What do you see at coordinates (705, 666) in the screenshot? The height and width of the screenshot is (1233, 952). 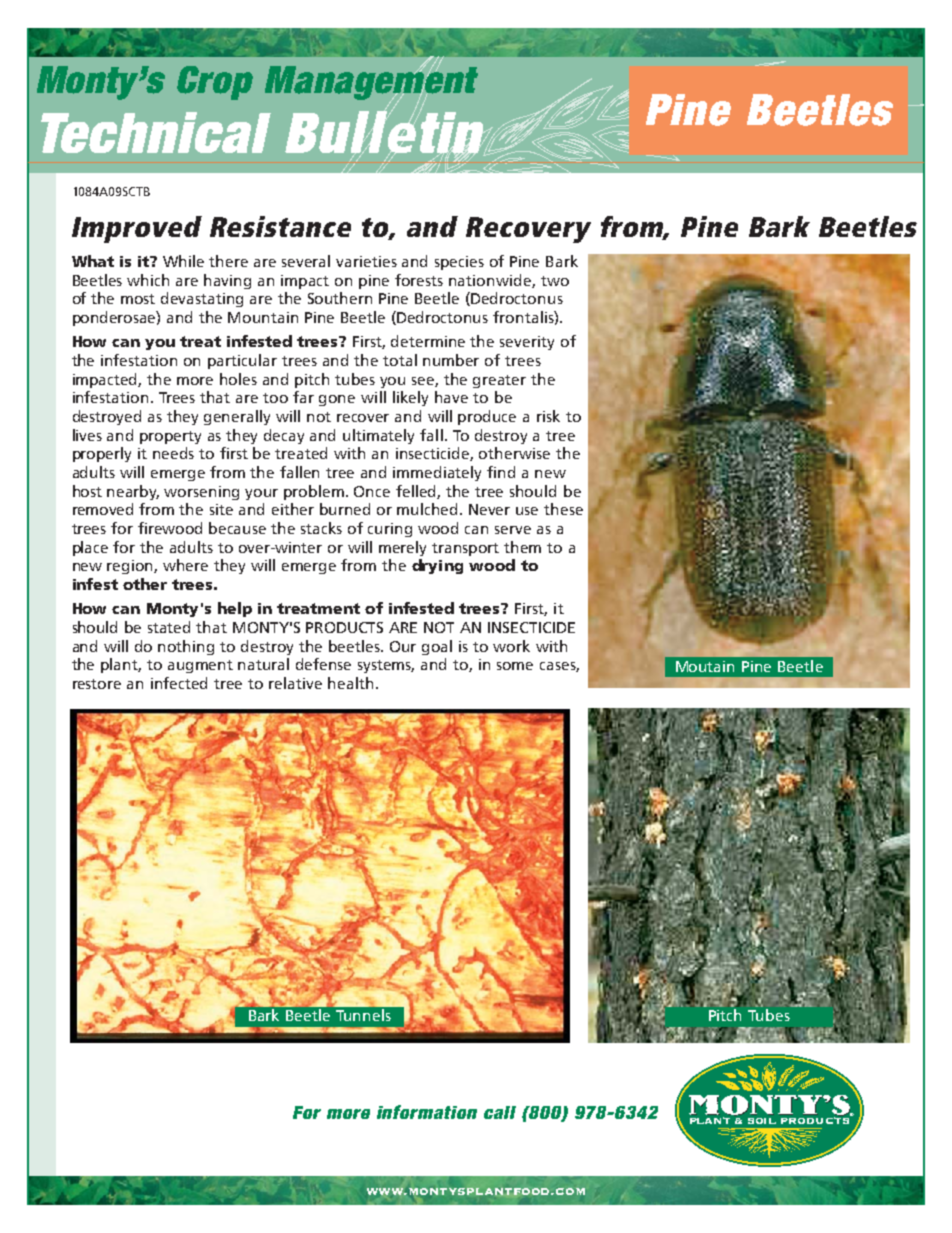 I see `Moutain` at bounding box center [705, 666].
